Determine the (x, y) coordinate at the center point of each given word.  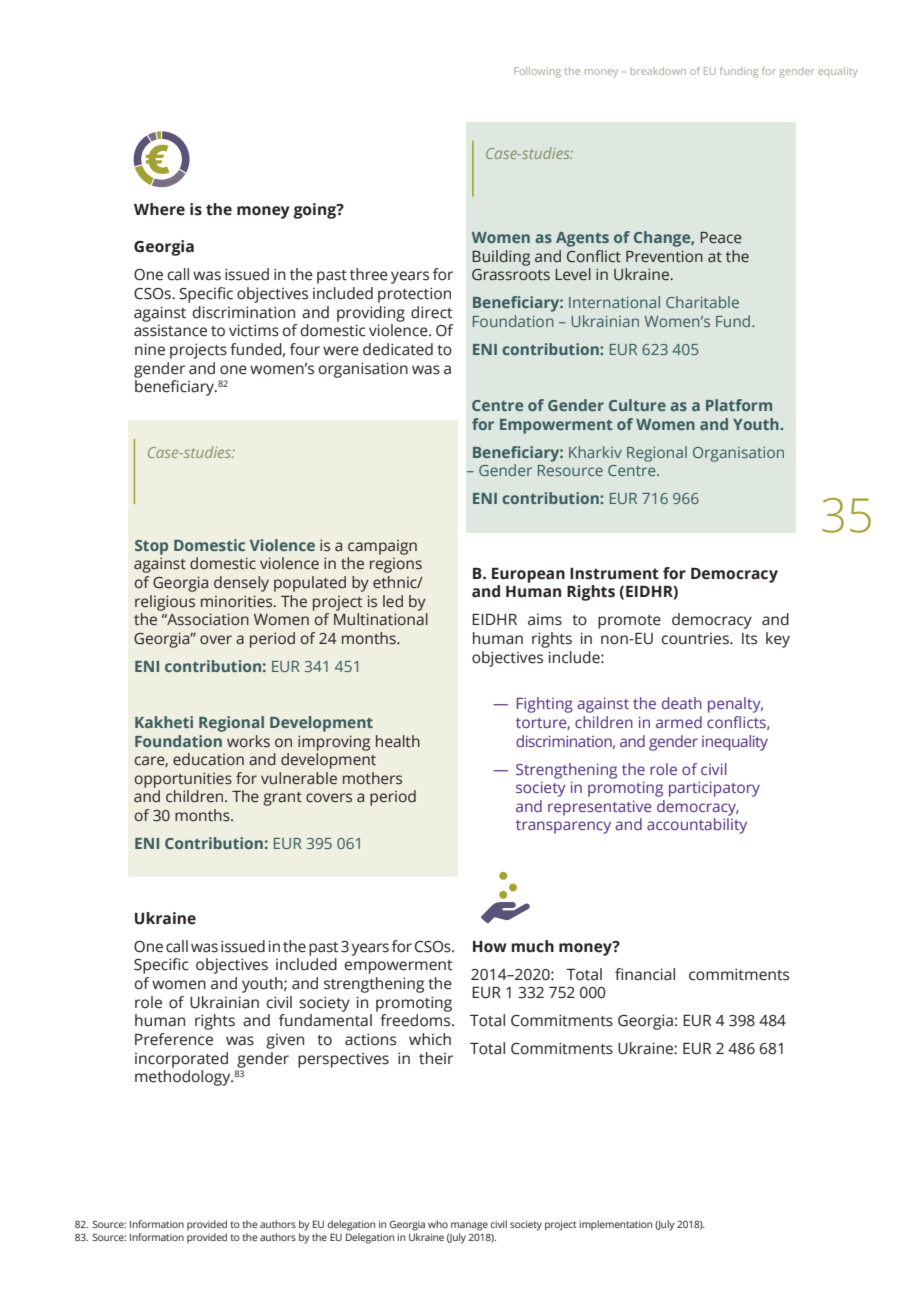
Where (159, 209)
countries (696, 639)
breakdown (658, 71)
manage (469, 1226)
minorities (238, 601)
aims (545, 620)
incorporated (181, 1060)
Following (537, 72)
